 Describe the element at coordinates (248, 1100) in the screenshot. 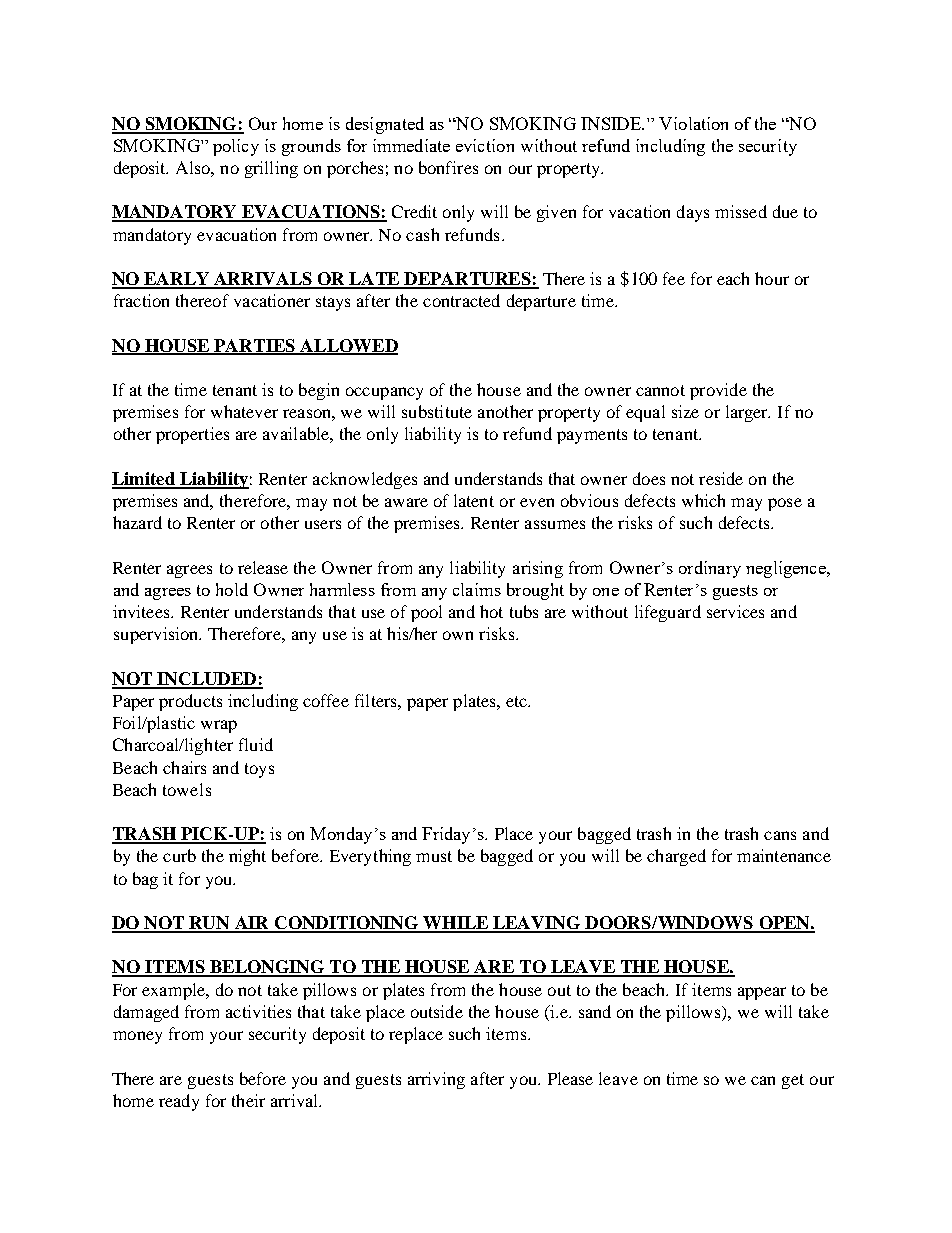

I see `their` at that location.
